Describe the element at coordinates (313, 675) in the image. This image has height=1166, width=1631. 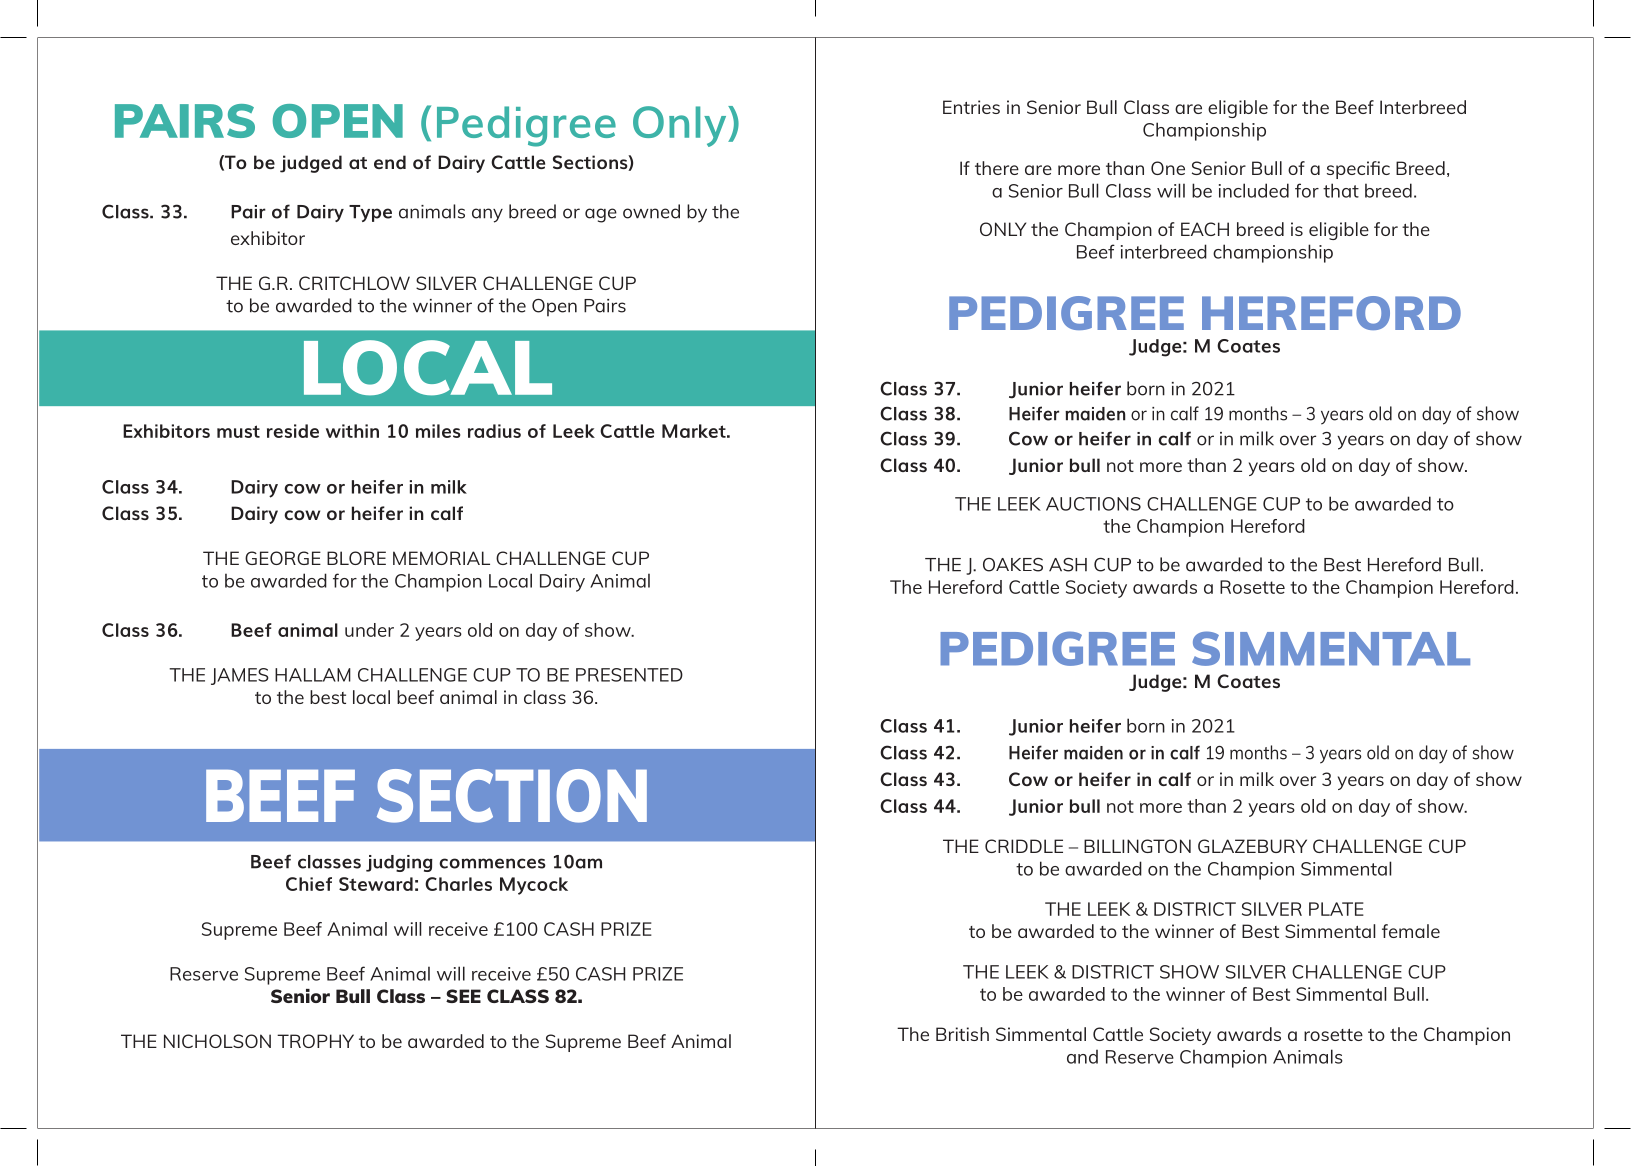
I see `HALLAM` at that location.
